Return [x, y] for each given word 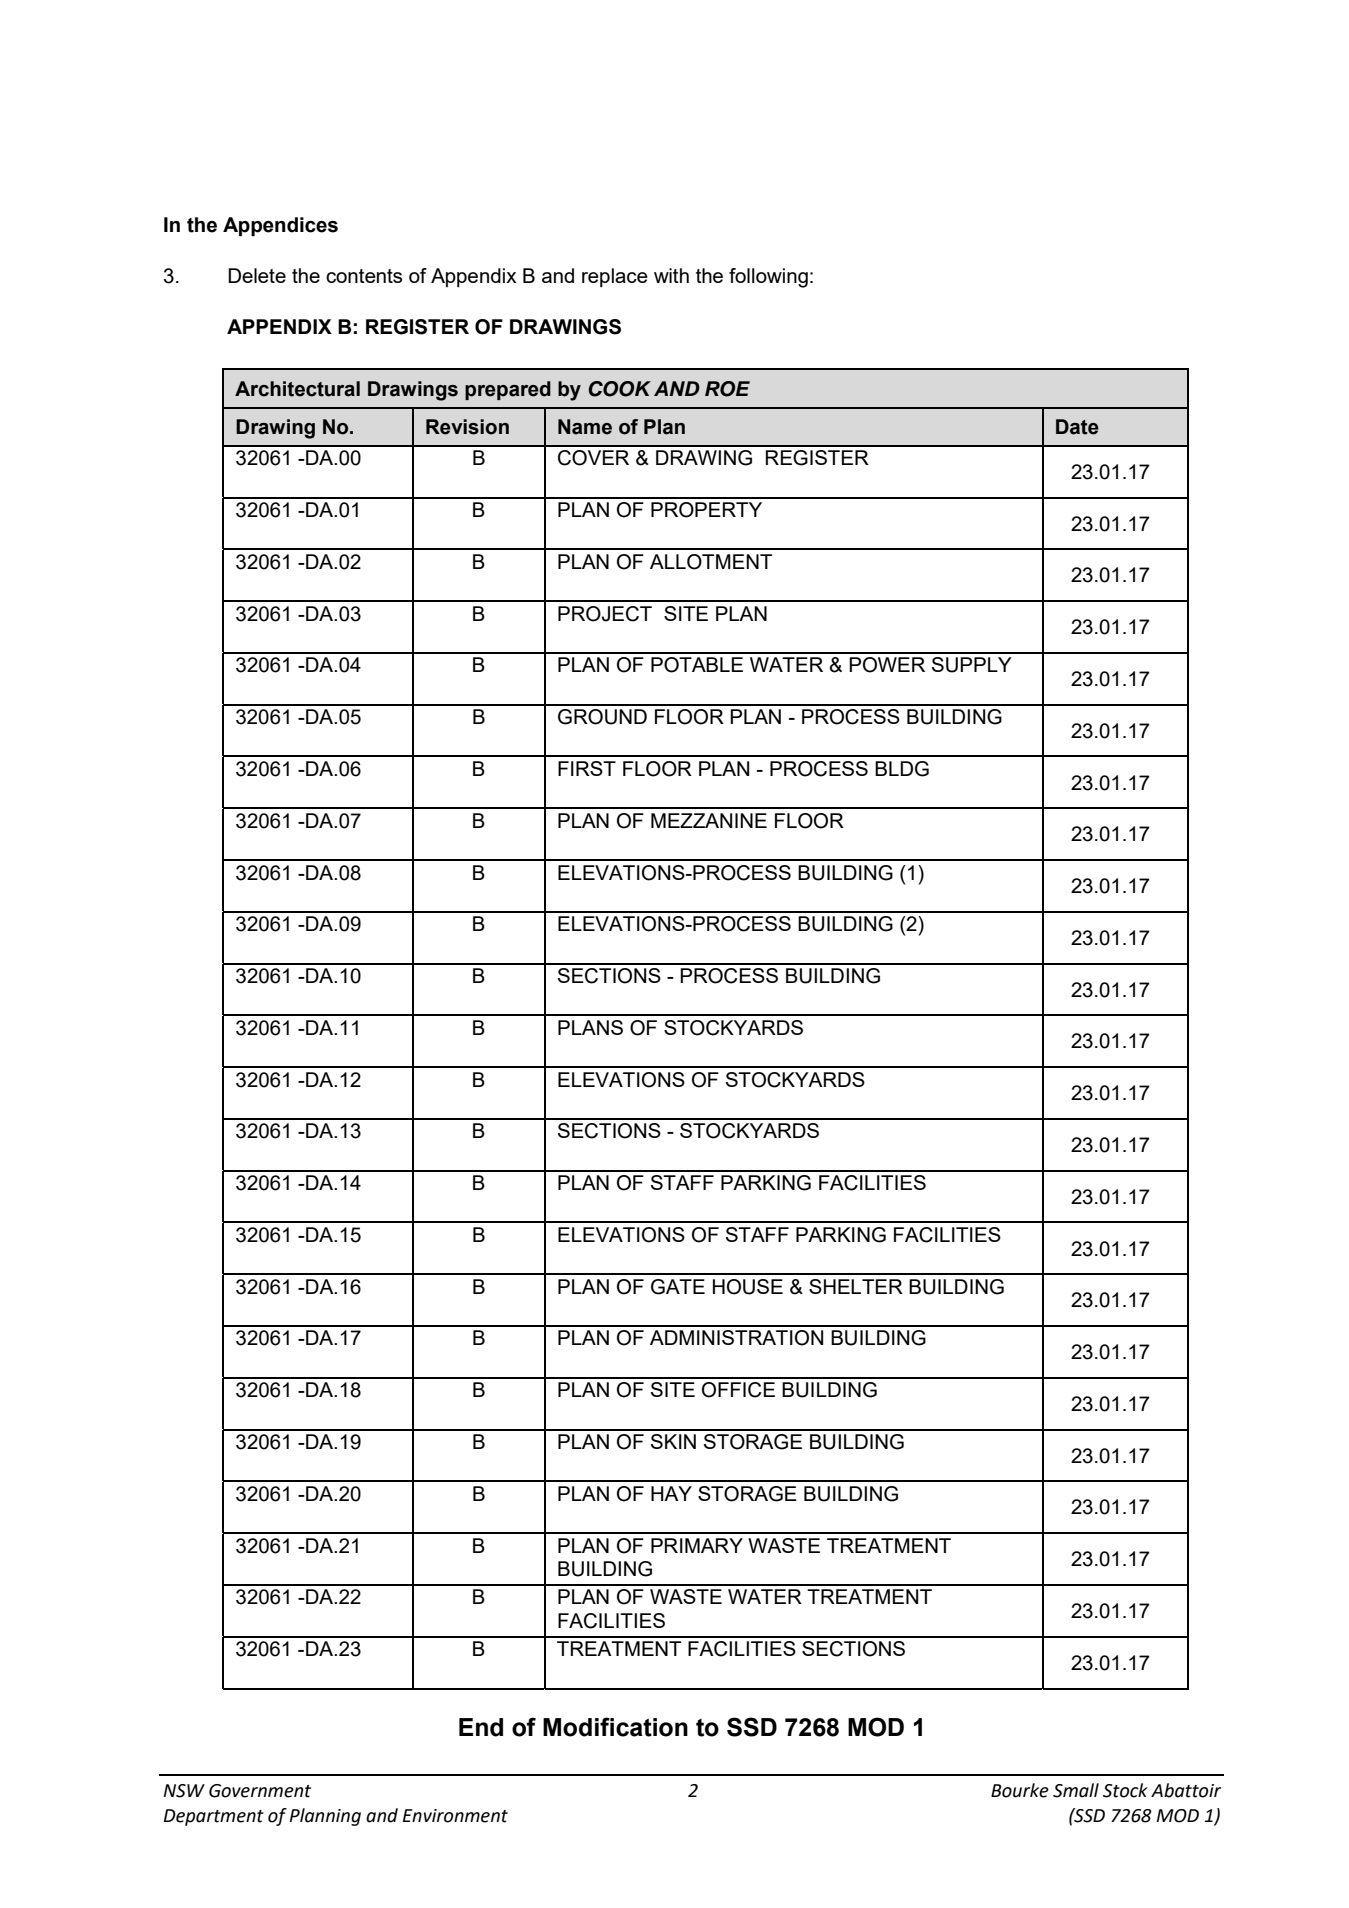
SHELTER [856, 1286]
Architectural [297, 389]
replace [615, 277]
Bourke [1020, 1790]
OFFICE [738, 1390]
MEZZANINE [709, 820]
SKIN [673, 1441]
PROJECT [605, 614]
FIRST [587, 768]
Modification [615, 1727]
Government [260, 1791]
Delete [257, 275]
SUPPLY [972, 665]
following [768, 278]
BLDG [902, 769]
